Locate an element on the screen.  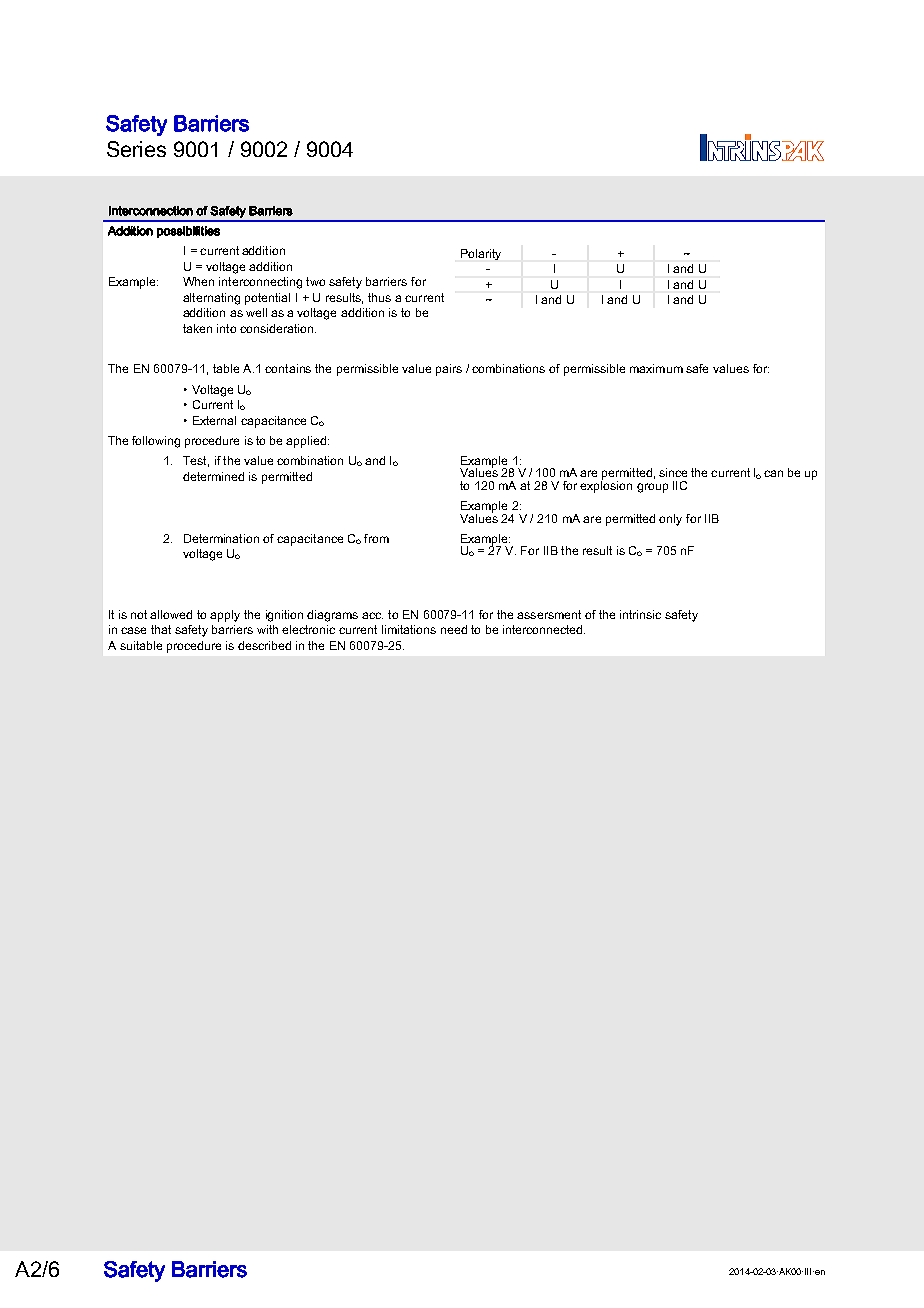
maximum is located at coordinates (656, 368).
